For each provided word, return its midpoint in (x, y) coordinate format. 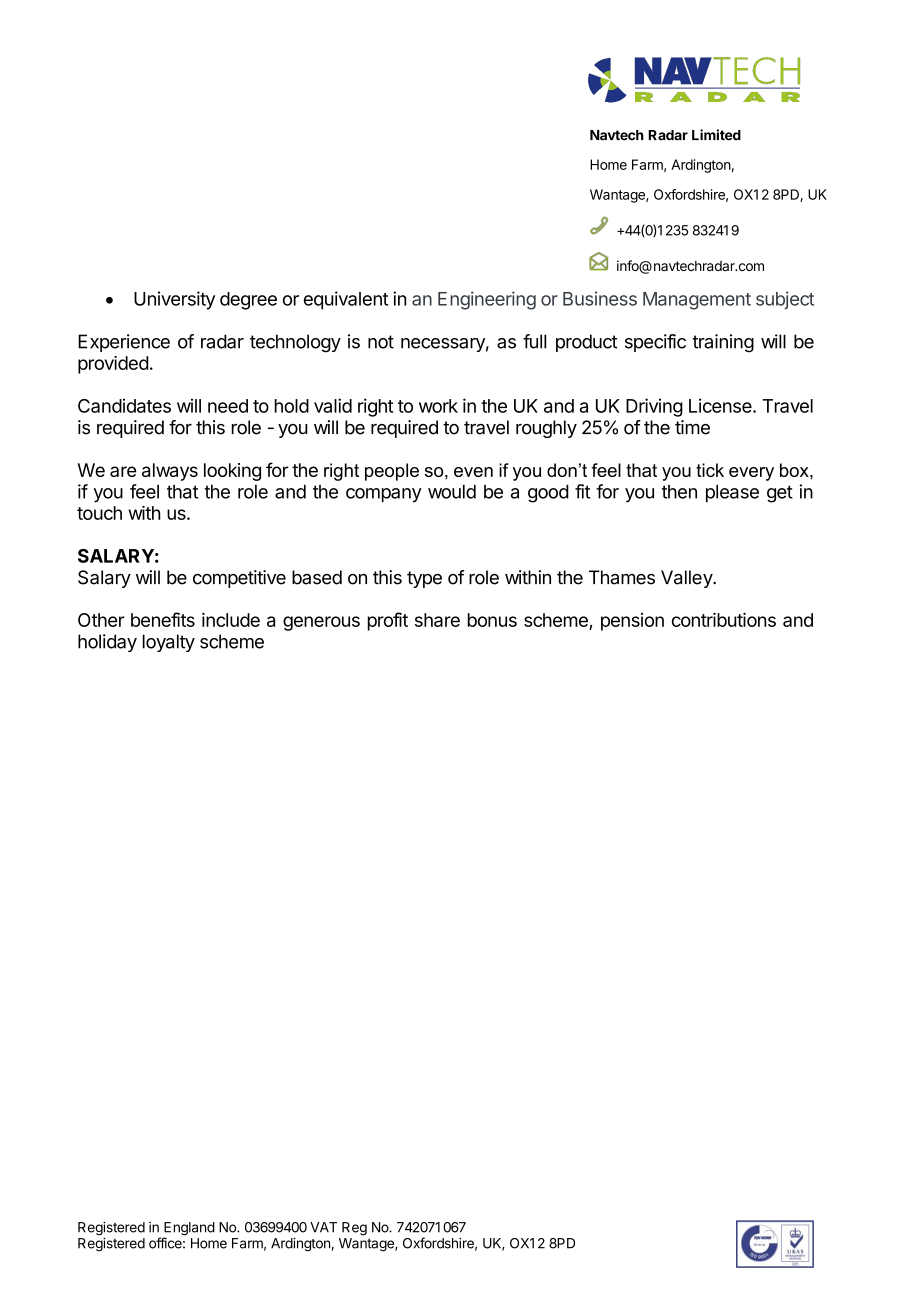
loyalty (169, 643)
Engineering (487, 300)
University (174, 300)
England (189, 1230)
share (437, 620)
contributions (724, 619)
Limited (716, 135)
